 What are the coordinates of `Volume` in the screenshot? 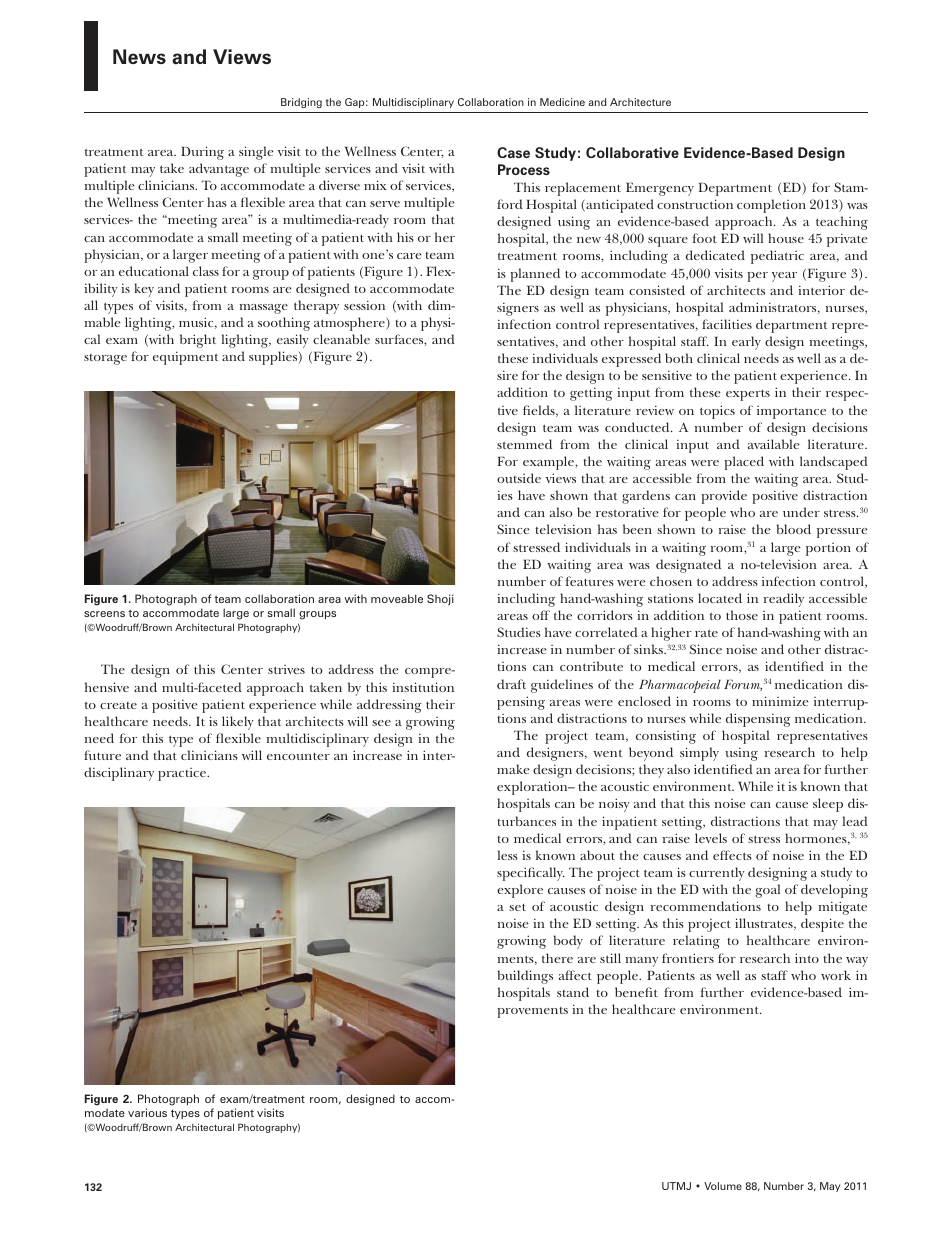 It's located at (723, 1186).
